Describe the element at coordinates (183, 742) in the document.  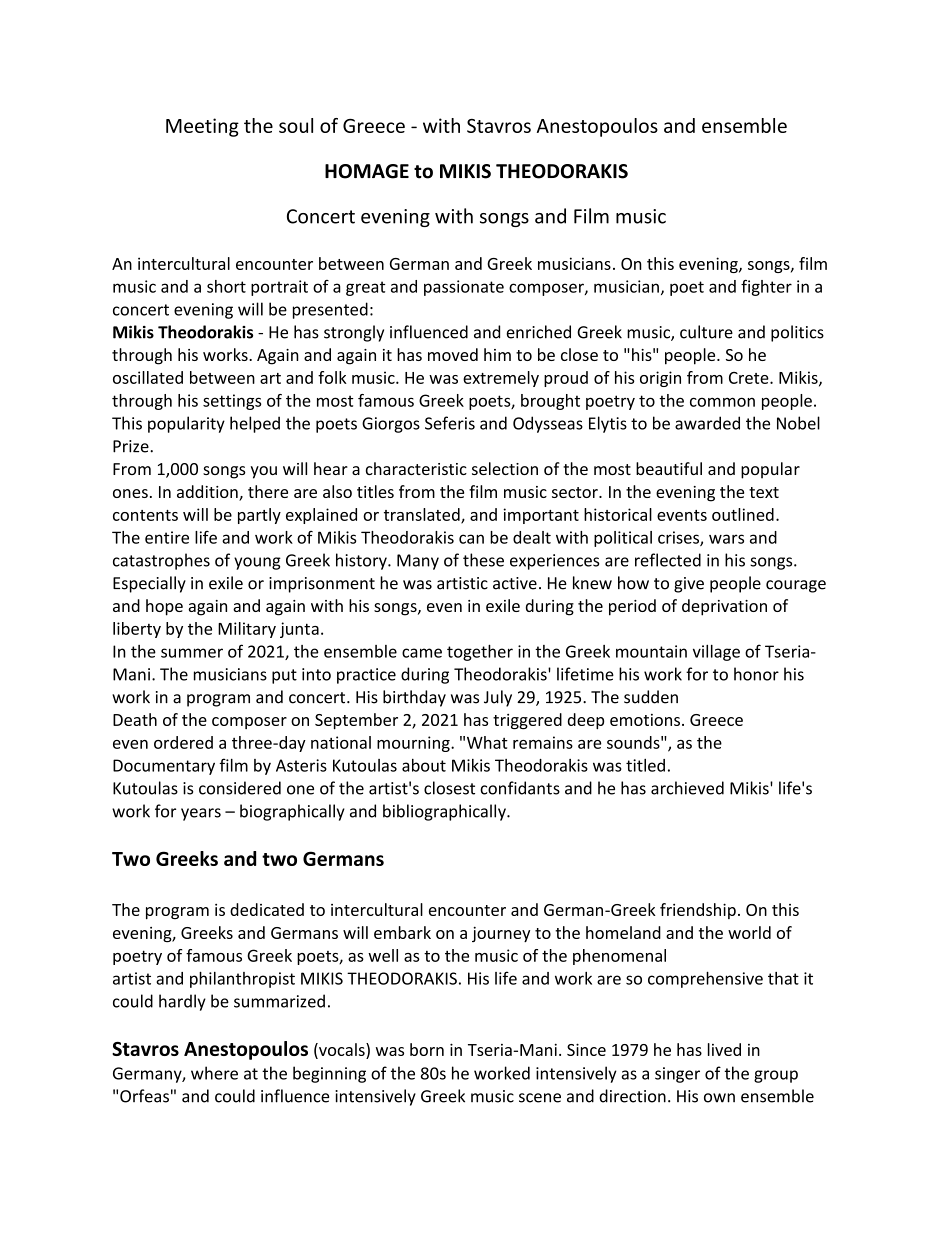
I see `ordered` at that location.
